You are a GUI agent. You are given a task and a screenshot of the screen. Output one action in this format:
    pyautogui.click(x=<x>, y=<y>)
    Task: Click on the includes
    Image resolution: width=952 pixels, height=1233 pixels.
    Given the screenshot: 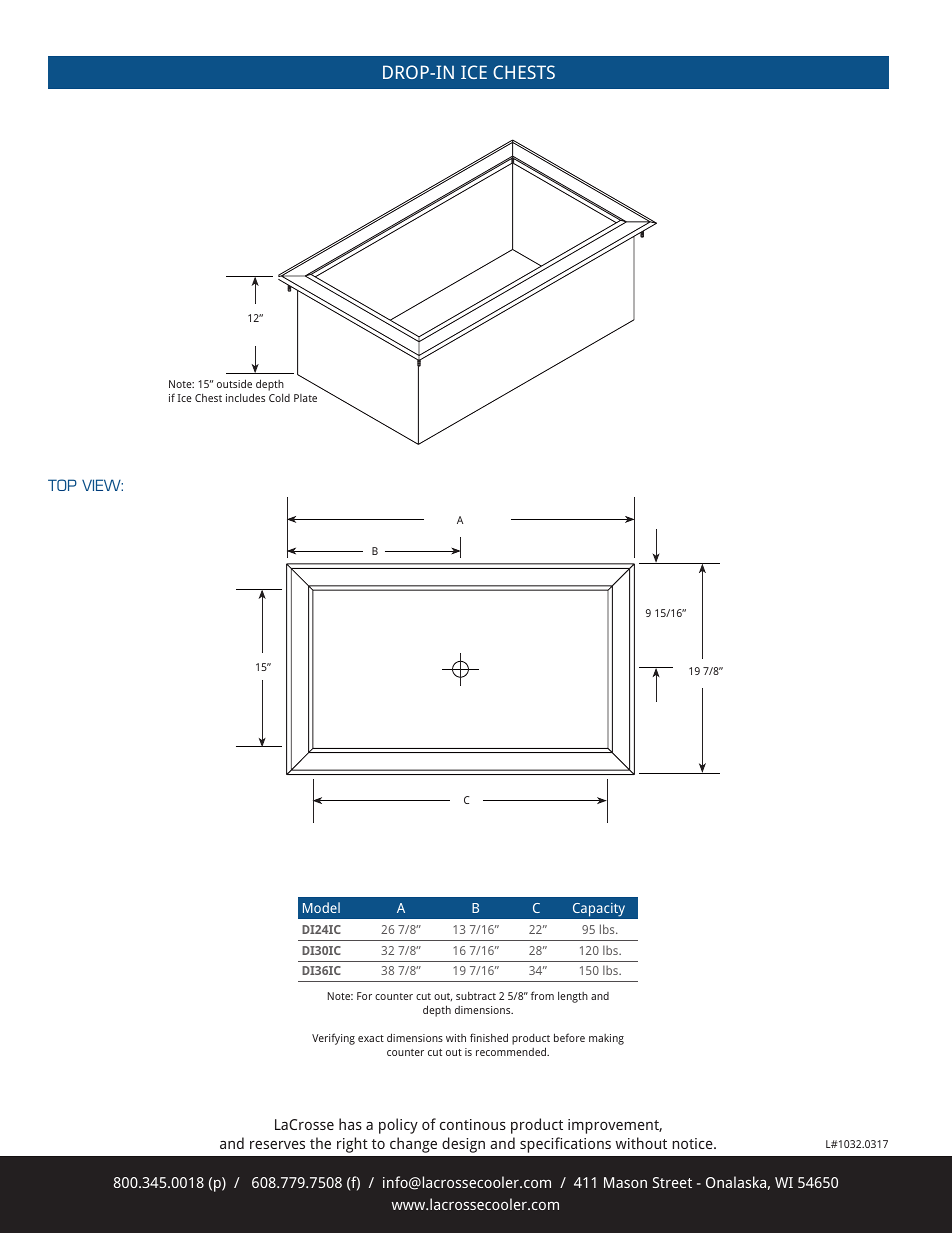 What is the action you would take?
    pyautogui.click(x=245, y=397)
